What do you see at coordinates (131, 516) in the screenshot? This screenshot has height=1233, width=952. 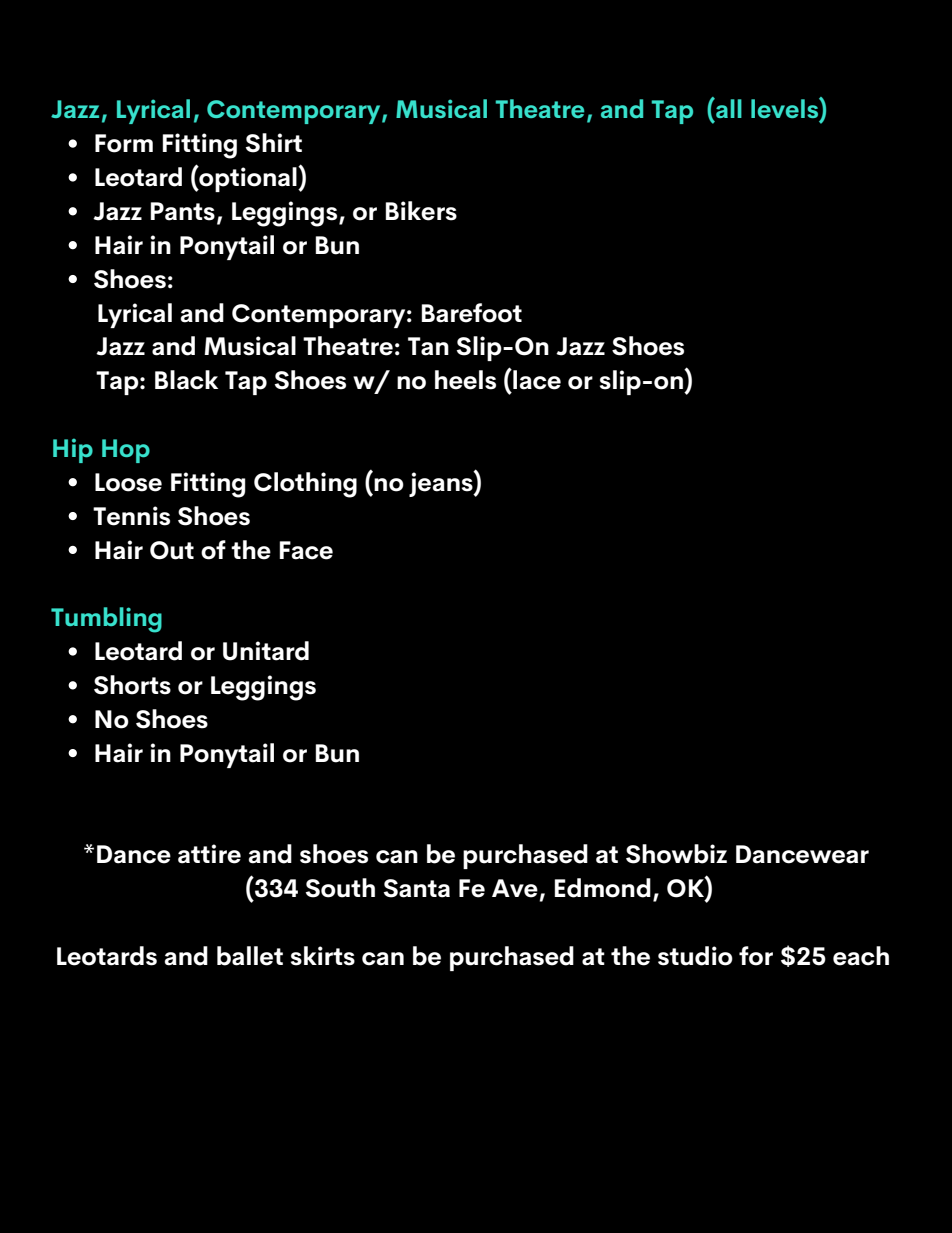 I see `Tennis` at bounding box center [131, 516].
